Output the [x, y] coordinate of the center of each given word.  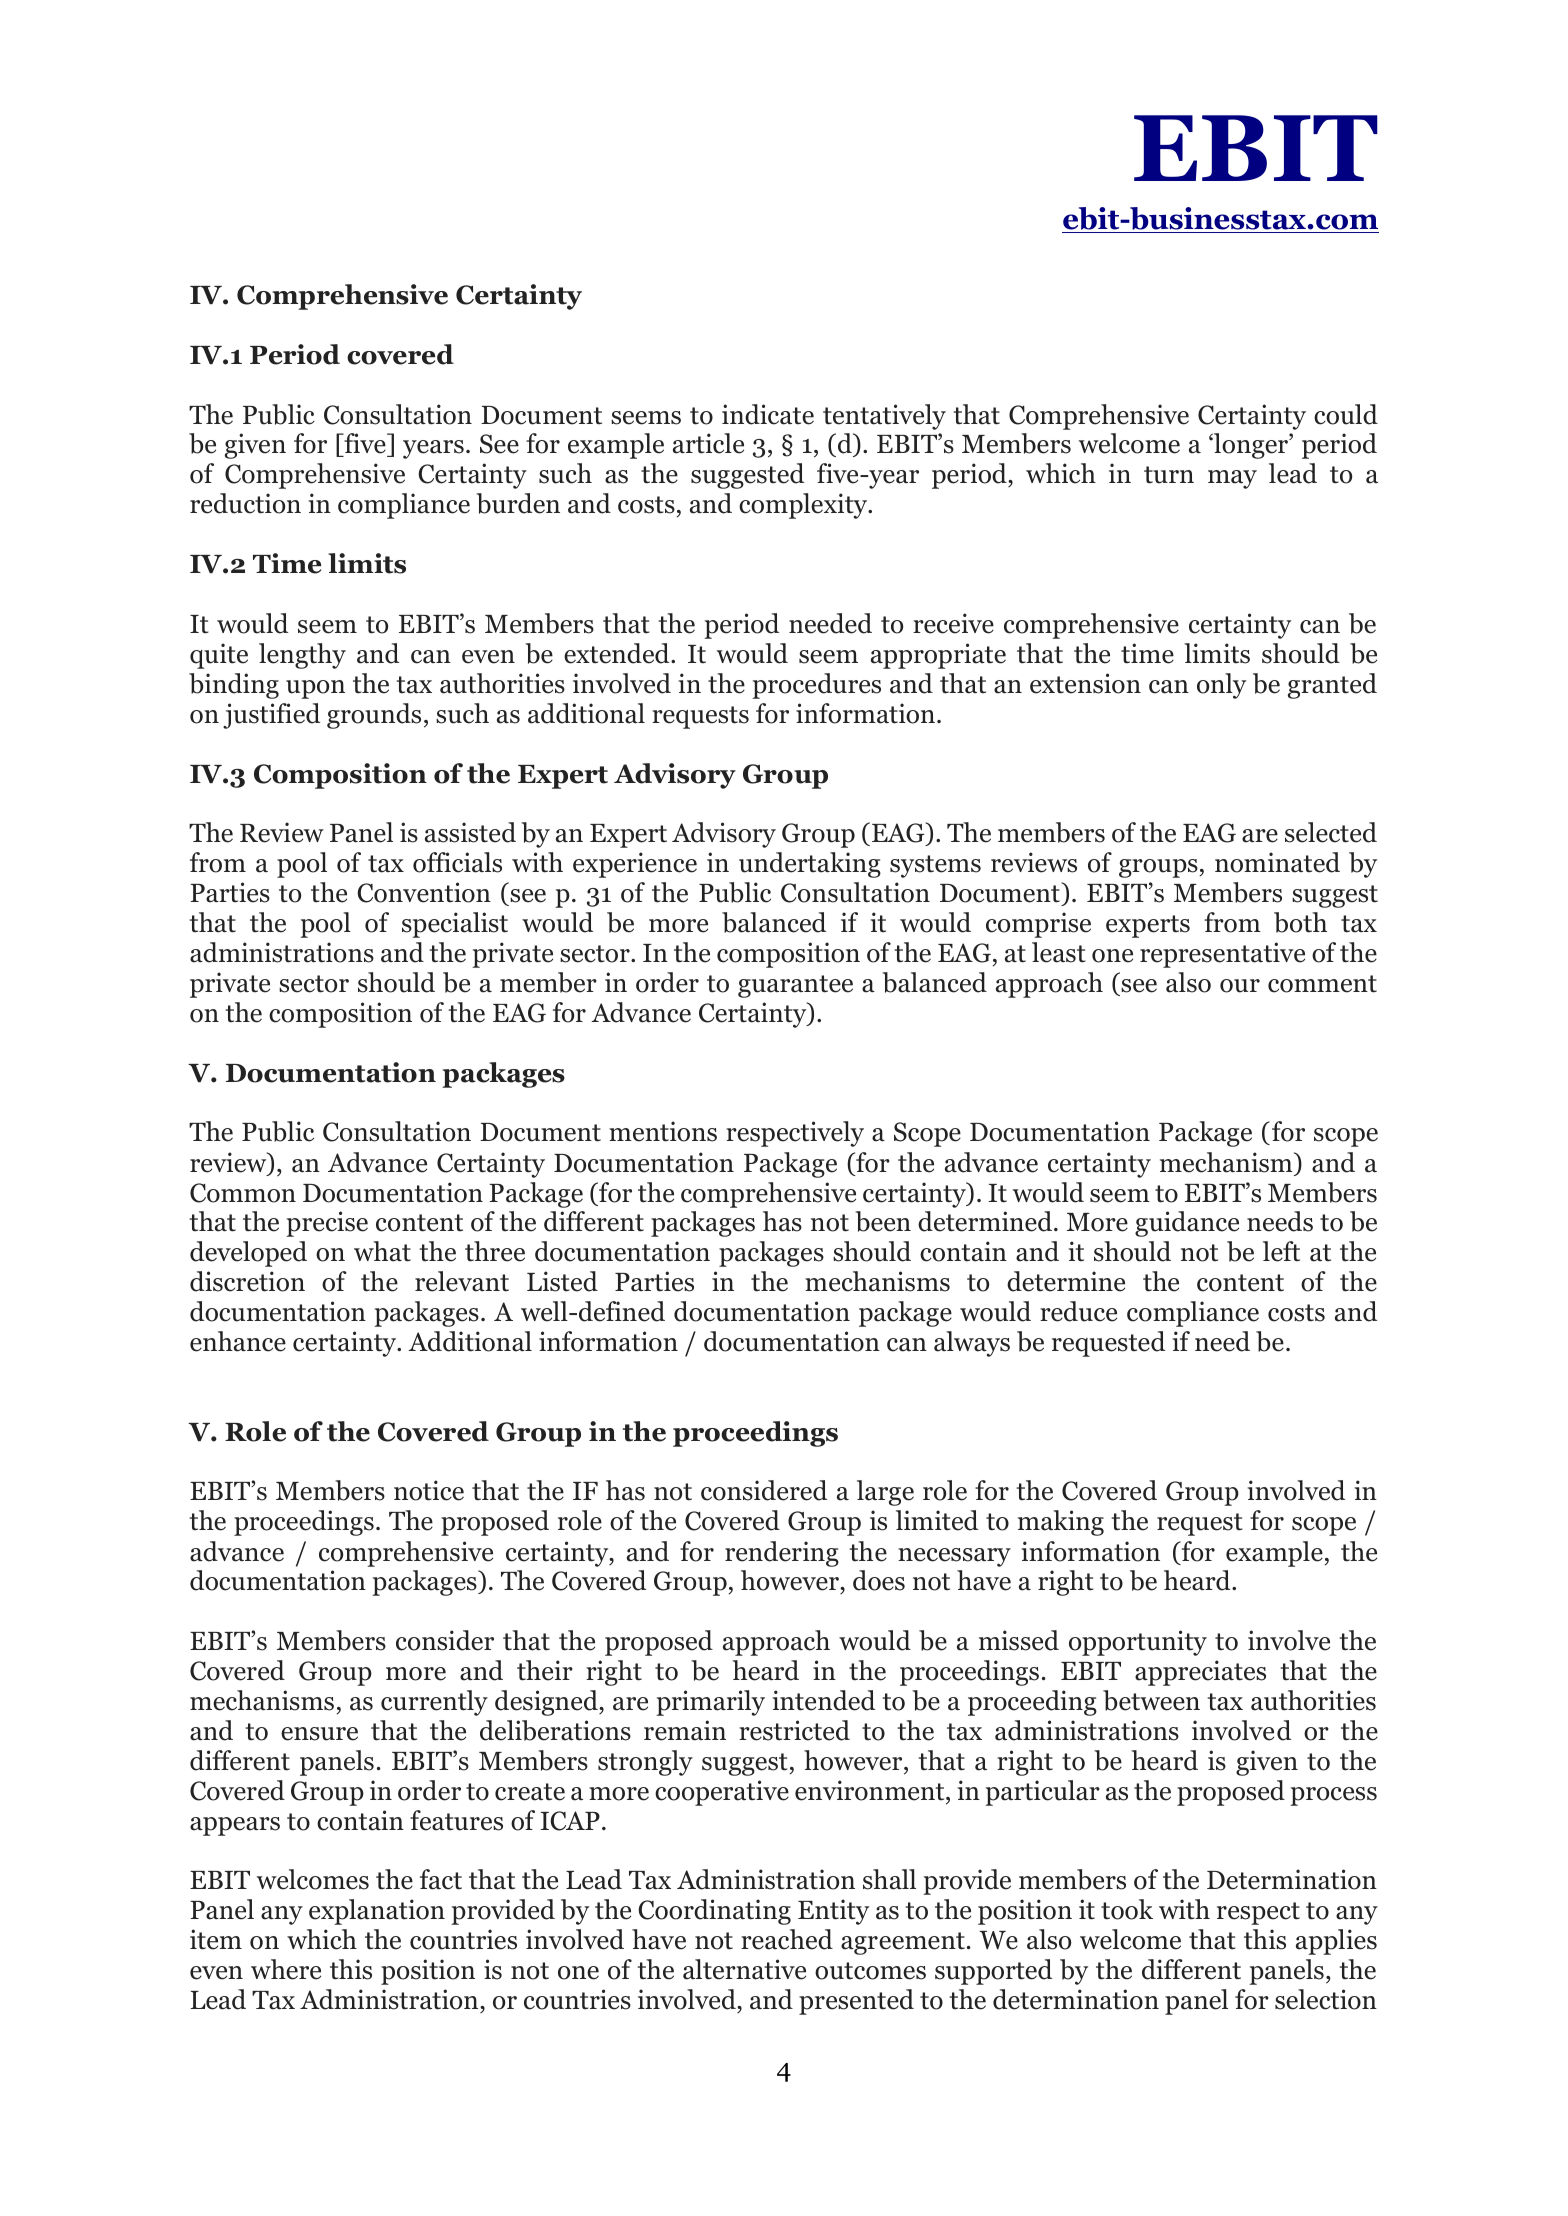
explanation [377, 1912]
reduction [245, 503]
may [1232, 479]
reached [787, 1939]
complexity [804, 506]
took [1127, 1909]
